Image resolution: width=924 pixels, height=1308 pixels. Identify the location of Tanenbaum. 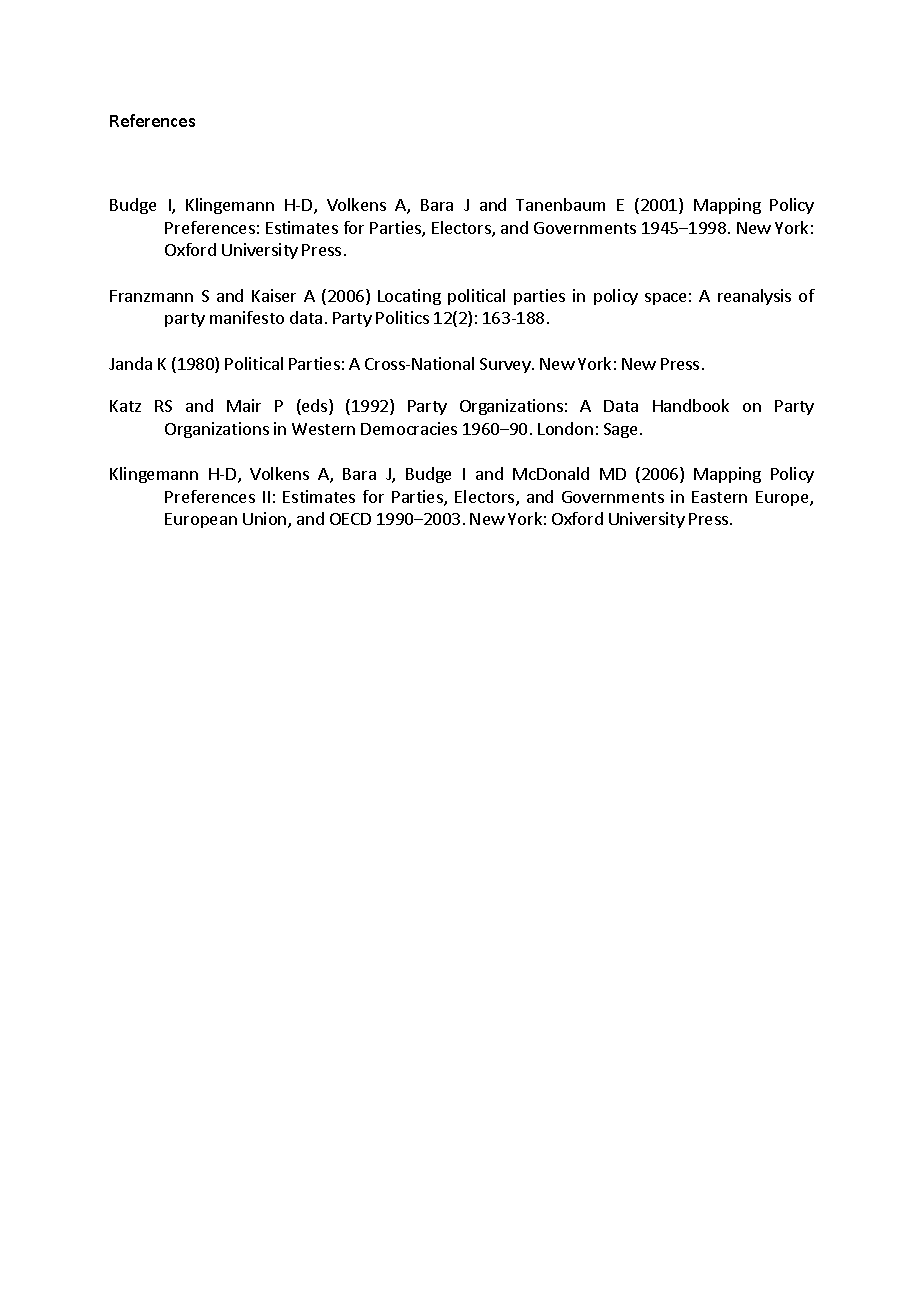
(560, 204).
